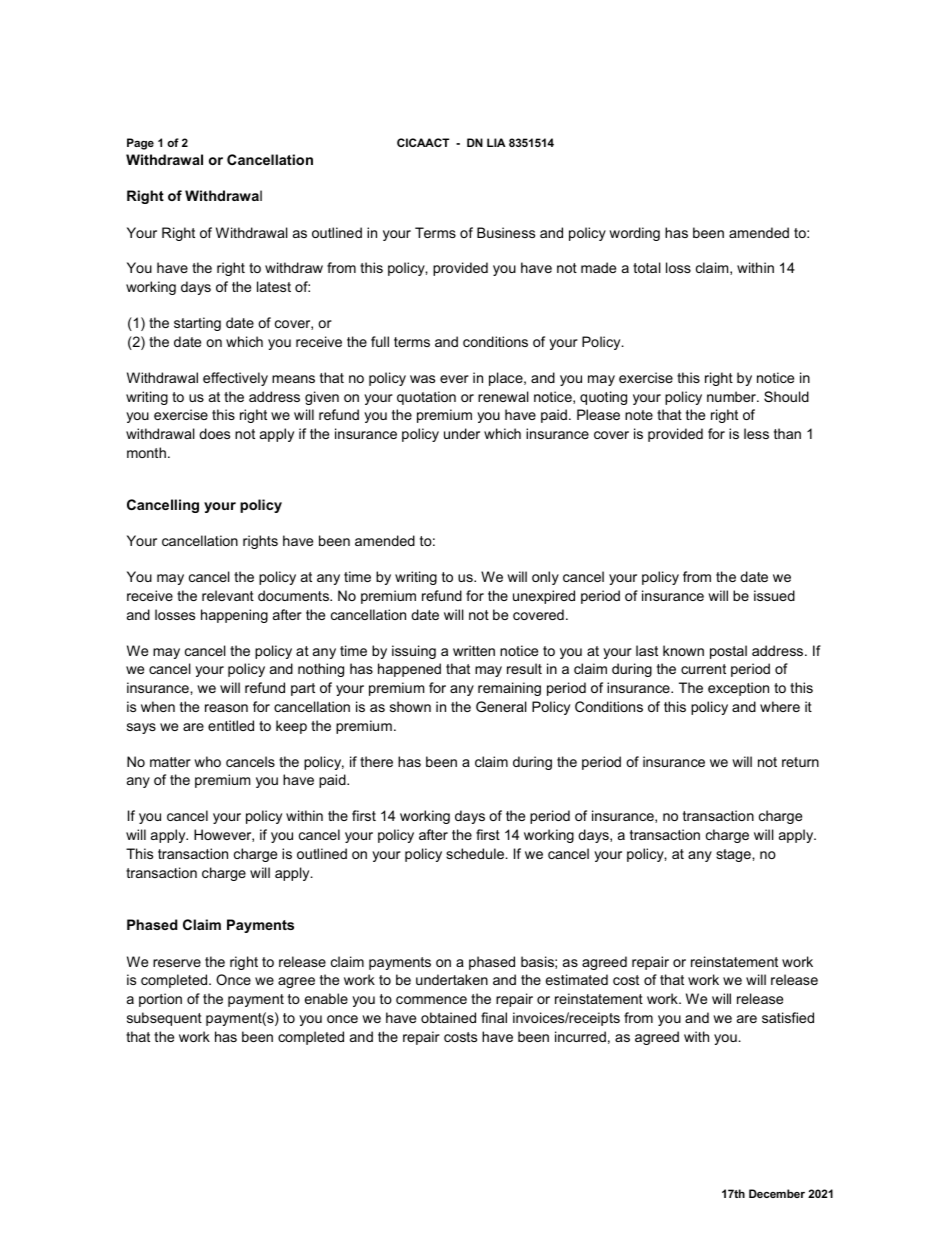 The image size is (952, 1233). I want to click on obtained, so click(448, 1017).
